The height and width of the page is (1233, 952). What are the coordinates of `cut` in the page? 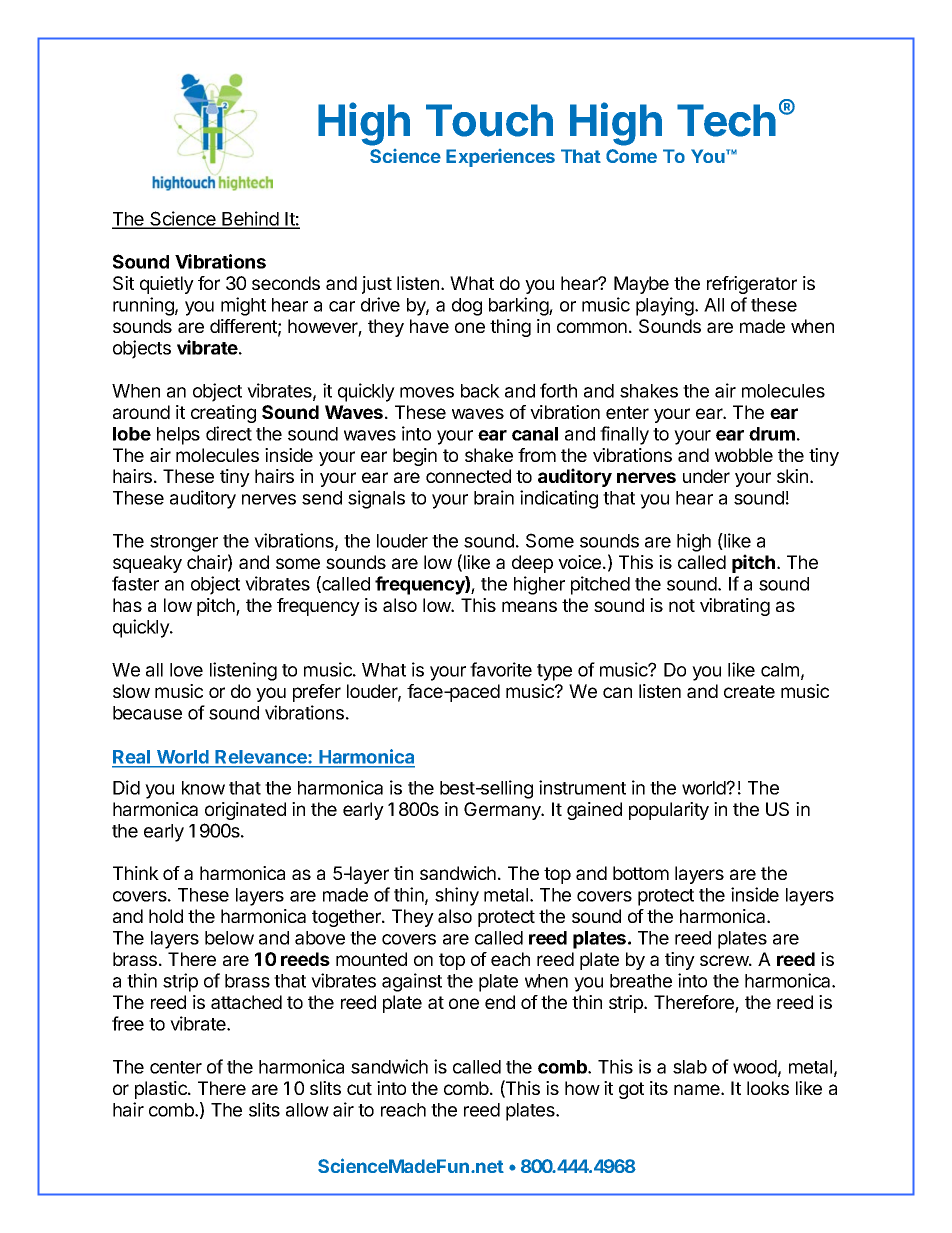 It's located at (359, 1088).
